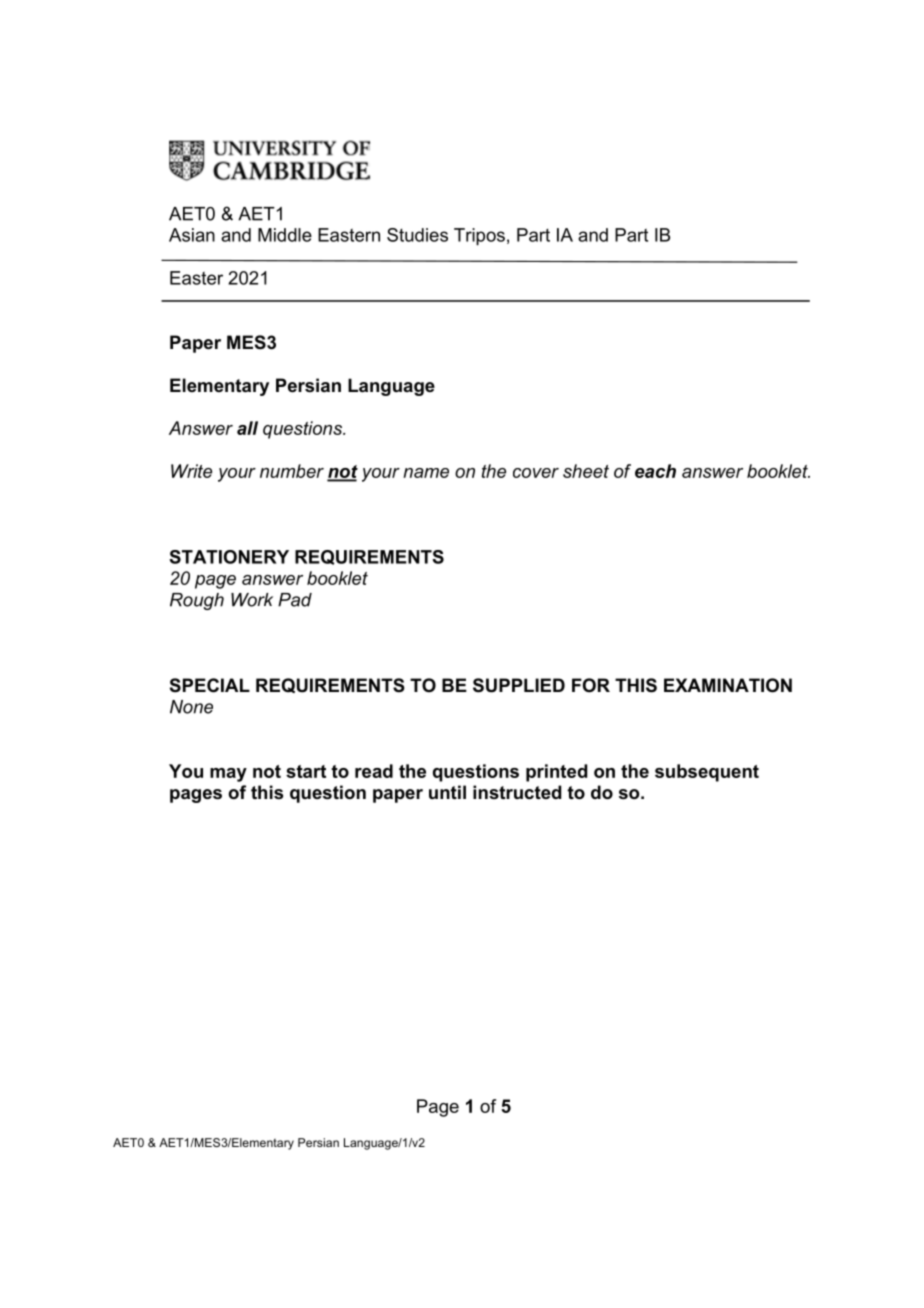 Image resolution: width=924 pixels, height=1308 pixels. Describe the element at coordinates (586, 471) in the page. I see `sheet` at that location.
